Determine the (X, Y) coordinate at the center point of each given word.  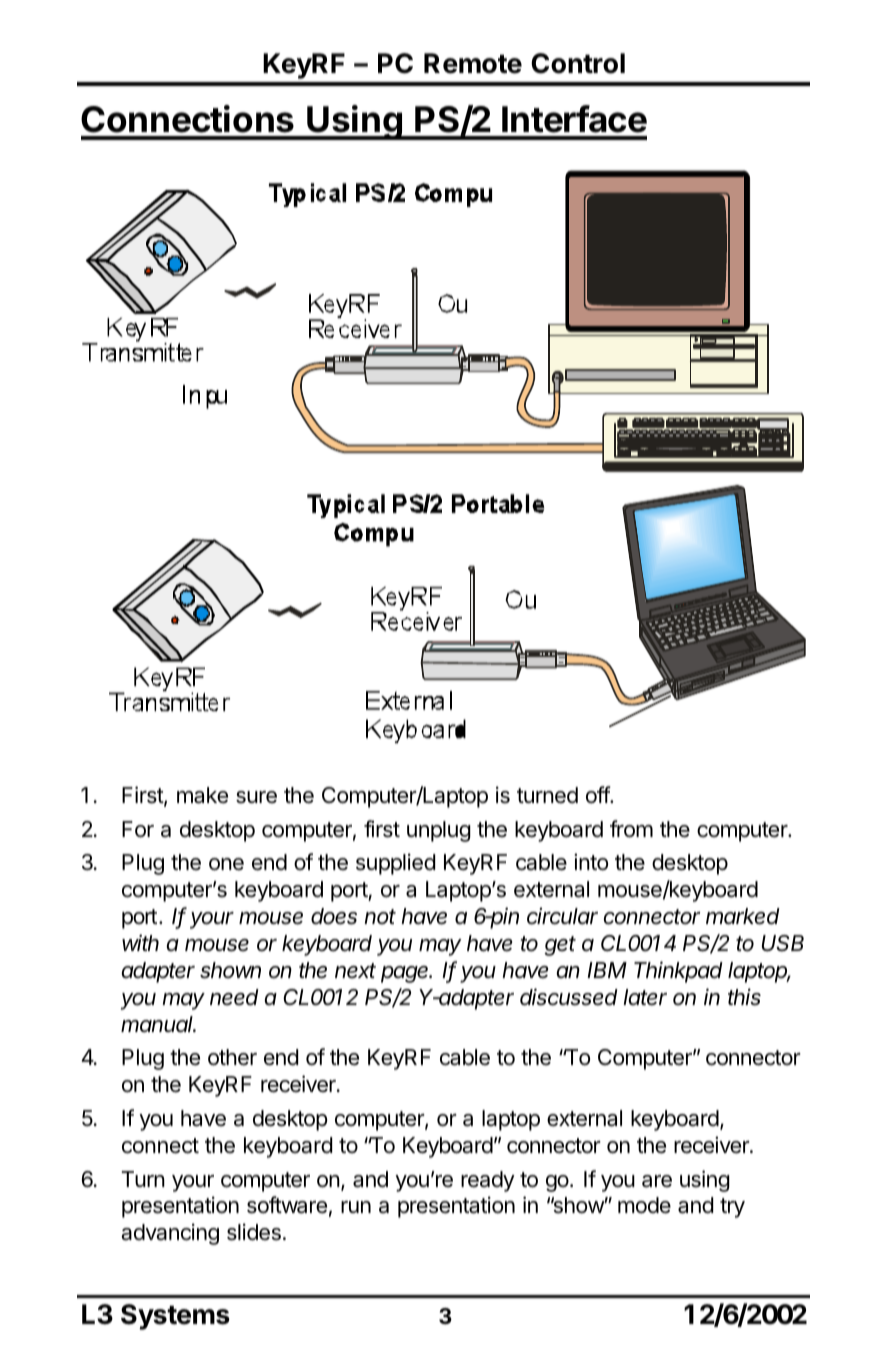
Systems (175, 1317)
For (138, 829)
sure (256, 797)
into (591, 862)
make (202, 795)
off (598, 795)
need (234, 997)
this (744, 997)
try (732, 1208)
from (631, 829)
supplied (395, 864)
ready (488, 1181)
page (406, 974)
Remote (473, 63)
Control (578, 63)
